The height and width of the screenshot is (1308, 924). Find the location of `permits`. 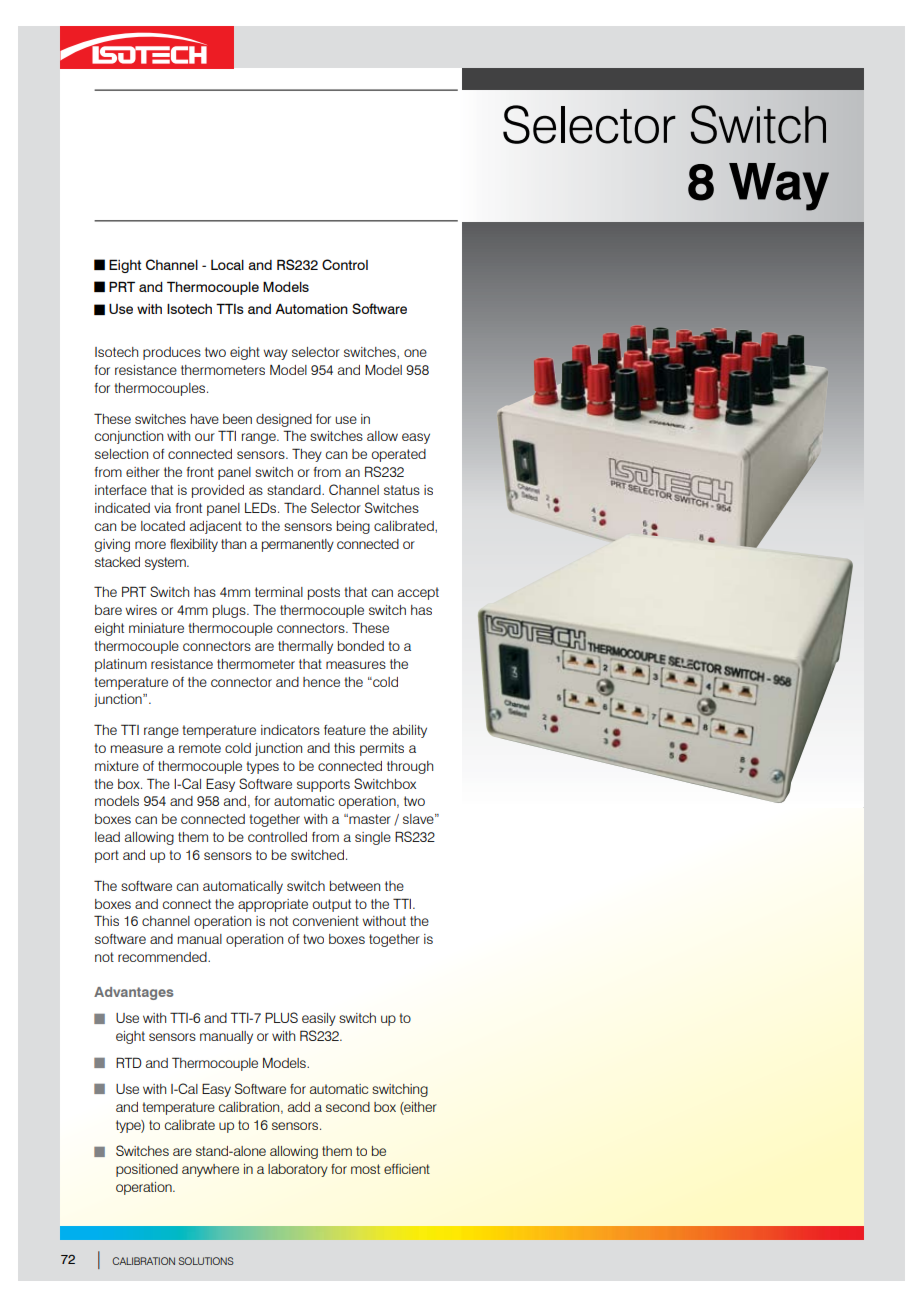

permits is located at coordinates (382, 749).
